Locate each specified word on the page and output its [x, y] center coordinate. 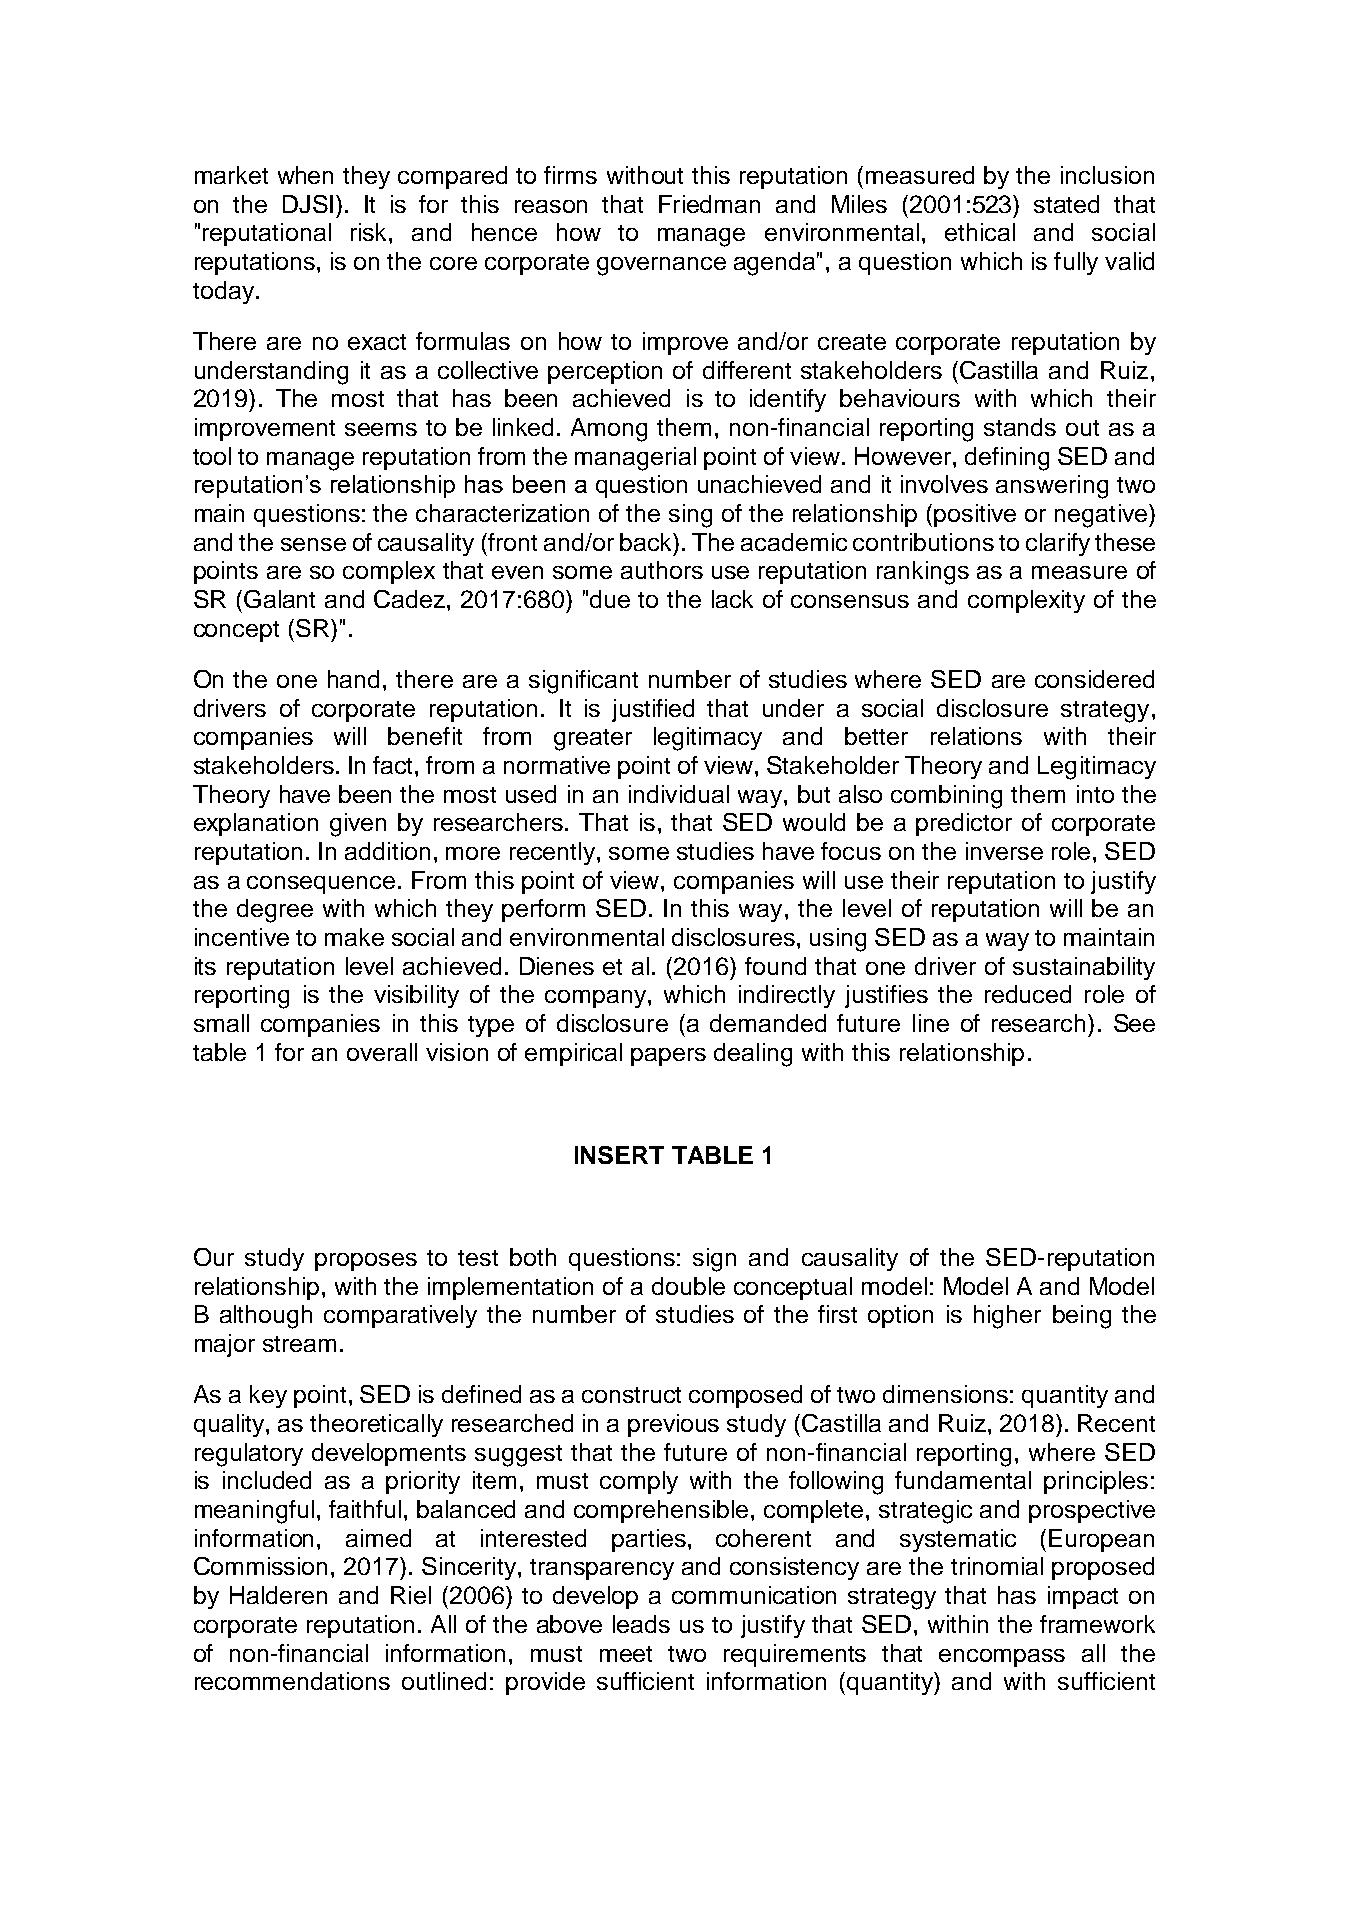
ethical [980, 232]
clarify [1058, 544]
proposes [366, 1262]
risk [370, 232]
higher [1007, 1317]
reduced [1028, 994]
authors [662, 570]
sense [313, 544]
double [688, 1286]
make [354, 937]
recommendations [292, 1681]
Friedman [709, 204]
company [597, 999]
